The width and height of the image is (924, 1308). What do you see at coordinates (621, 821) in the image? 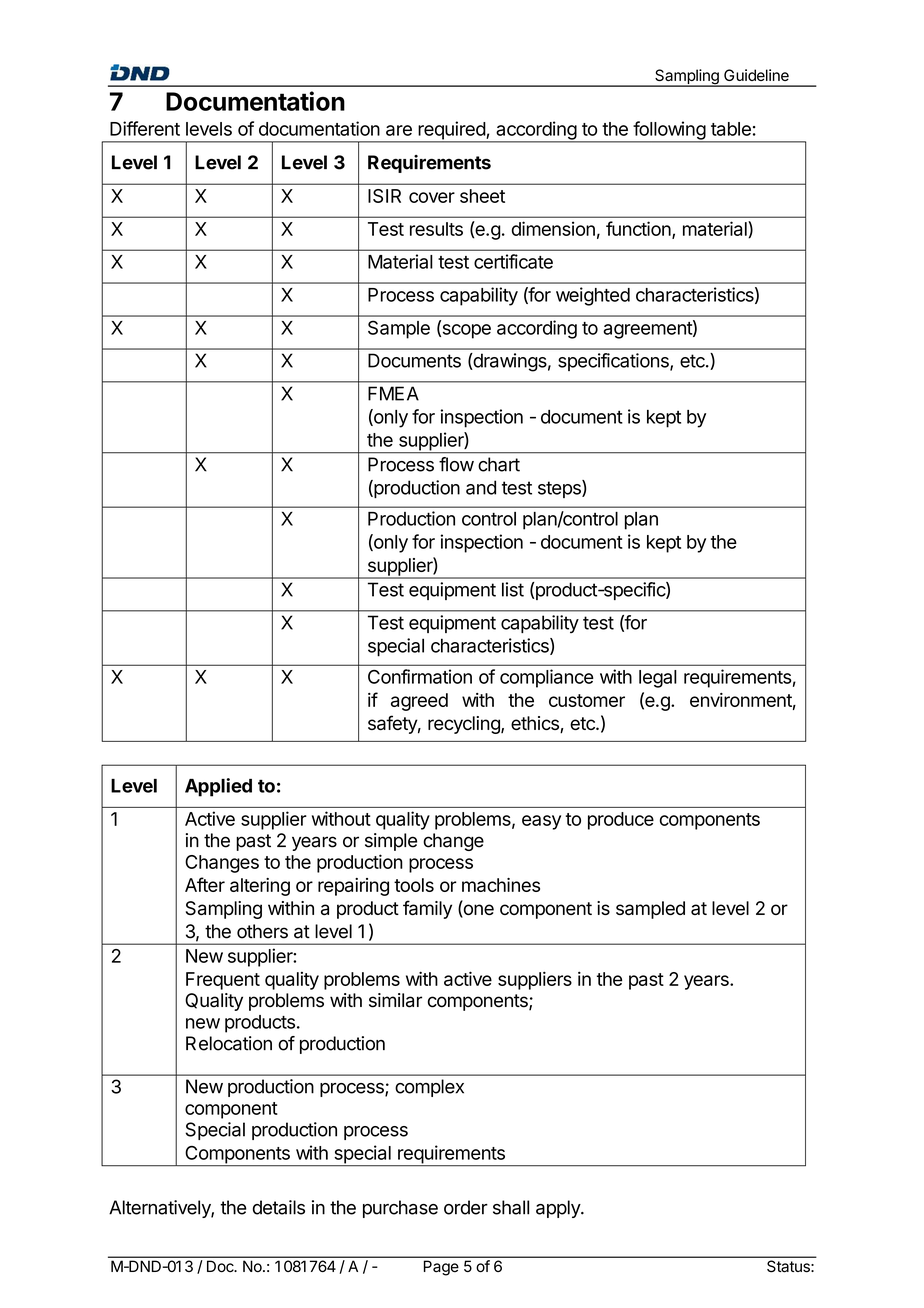
I see `produce` at bounding box center [621, 821].
